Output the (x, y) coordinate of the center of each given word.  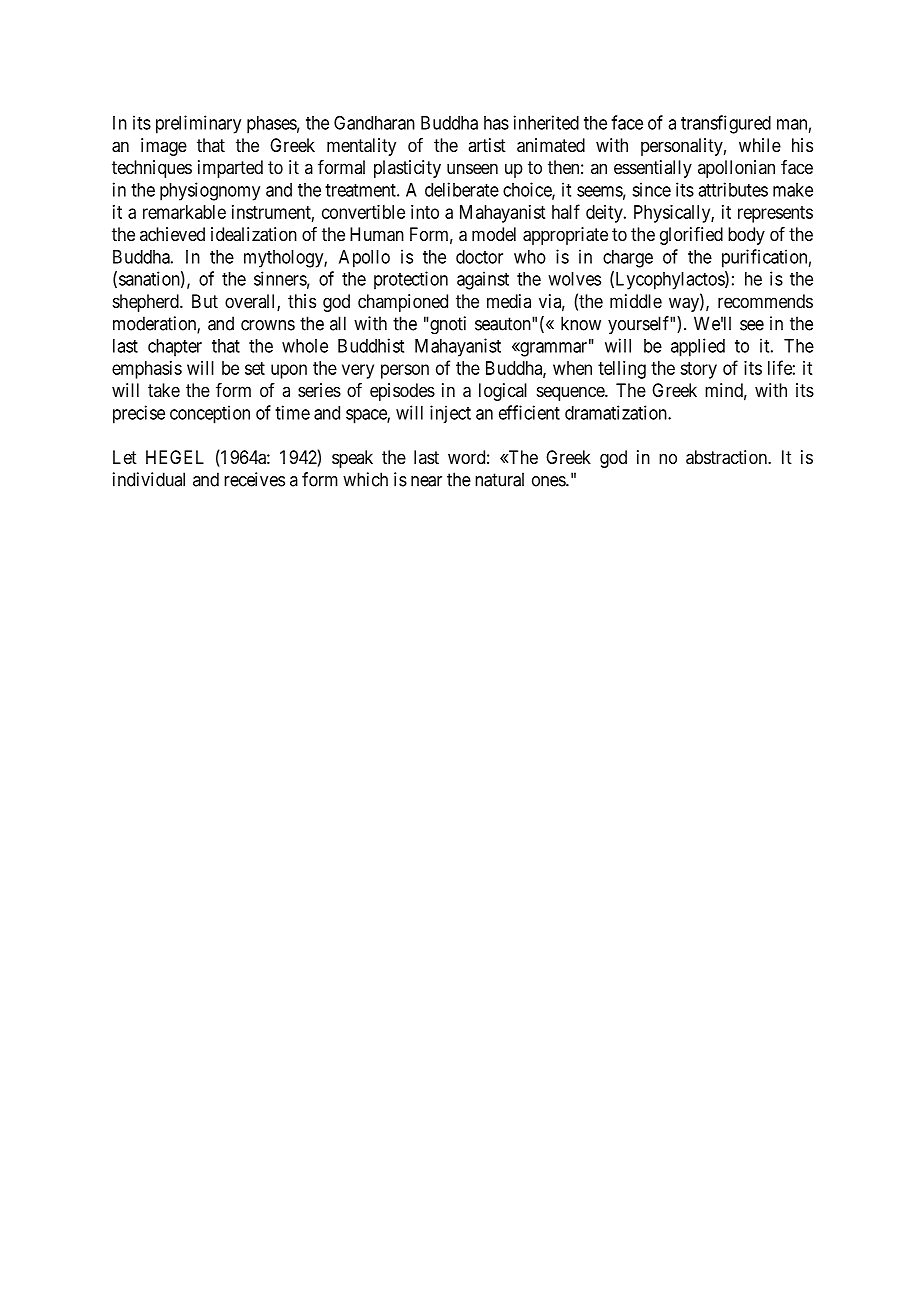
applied (698, 347)
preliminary (198, 124)
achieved (172, 234)
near (426, 481)
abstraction (727, 457)
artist (487, 145)
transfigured (726, 124)
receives (254, 479)
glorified (691, 236)
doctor (479, 257)
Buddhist (371, 345)
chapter (175, 348)
